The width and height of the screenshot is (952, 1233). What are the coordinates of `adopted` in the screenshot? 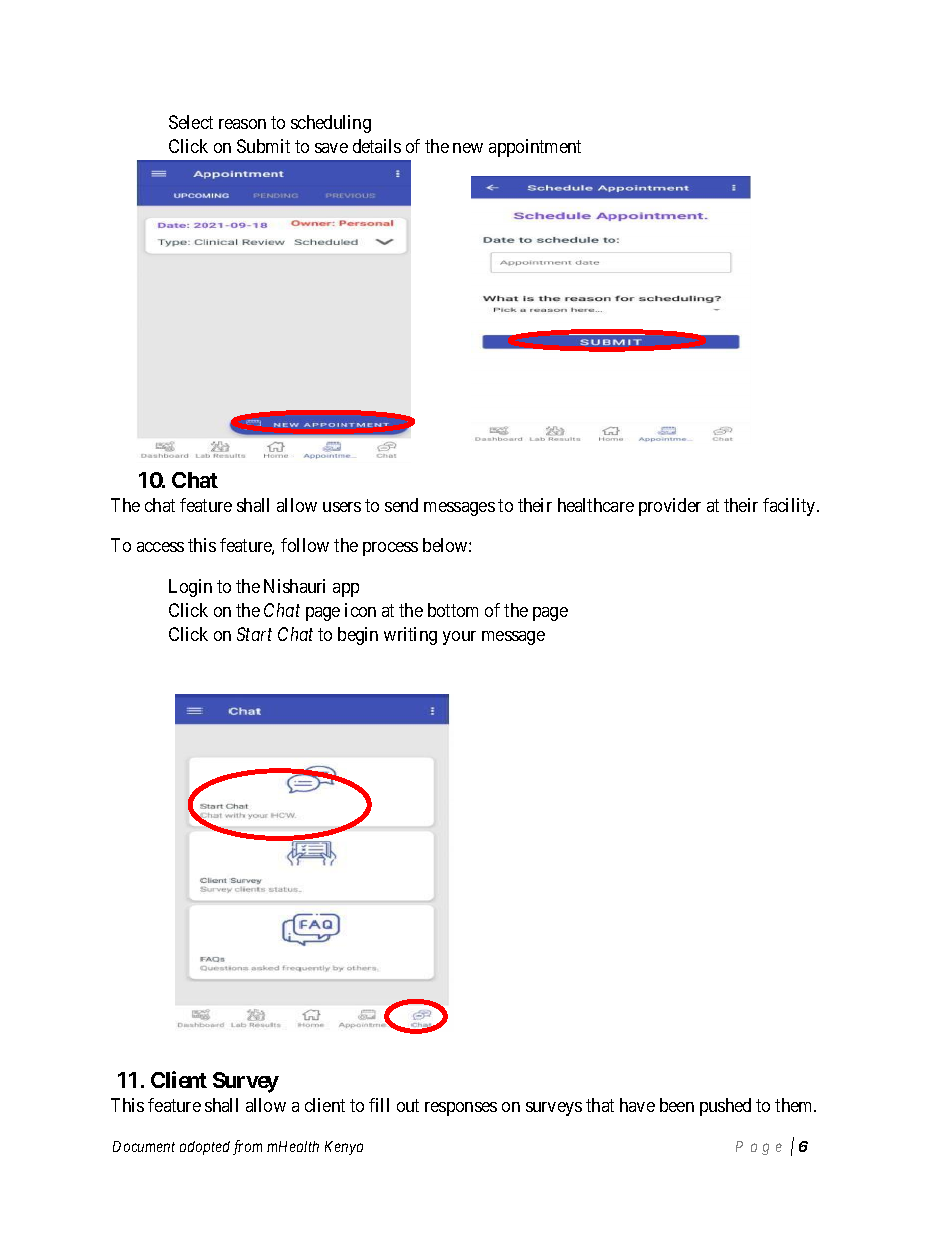 It's located at (205, 1148).
